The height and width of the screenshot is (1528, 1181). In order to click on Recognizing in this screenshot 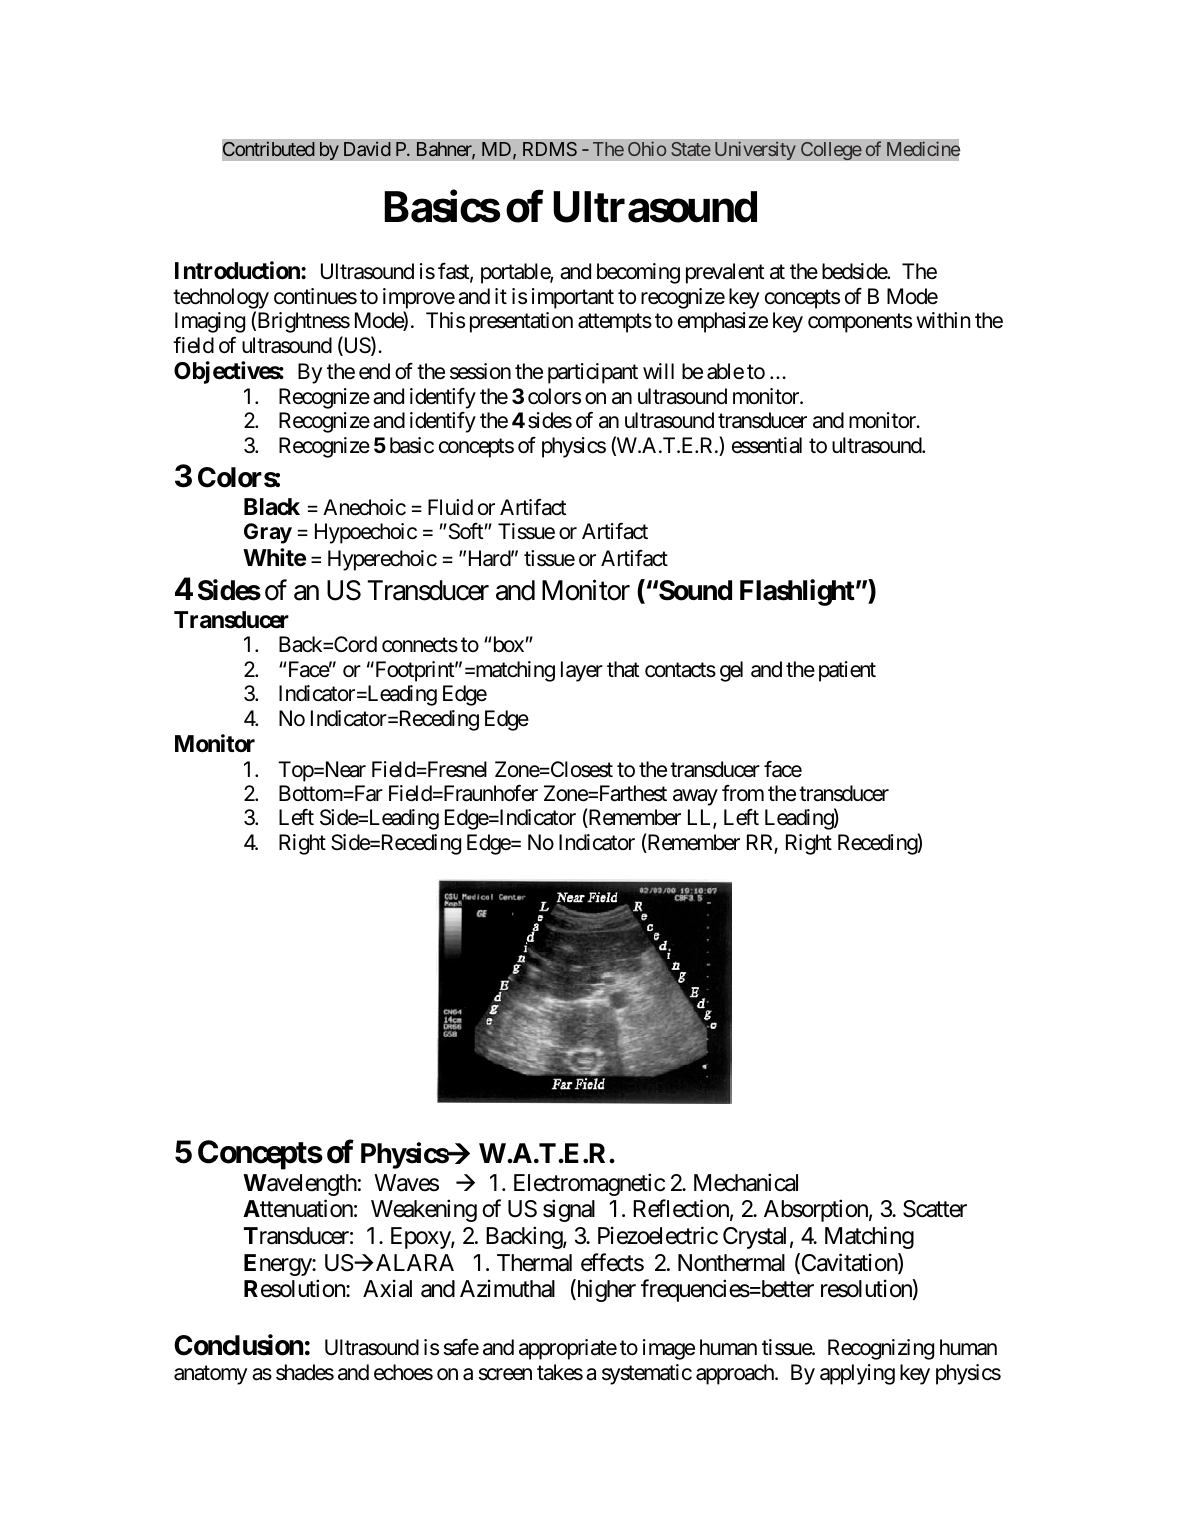, I will do `click(881, 1349)`.
